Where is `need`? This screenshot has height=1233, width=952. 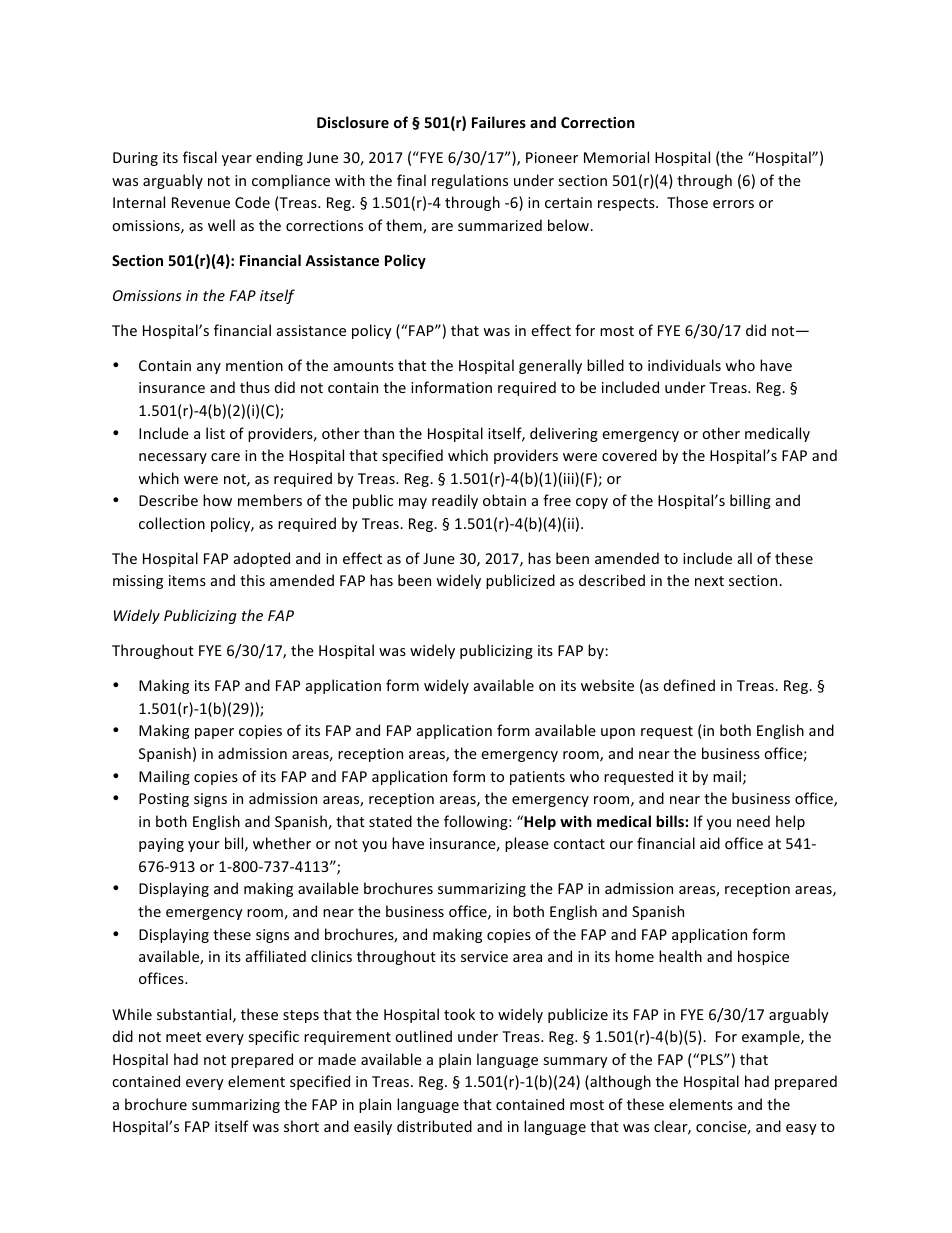
need is located at coordinates (753, 821).
